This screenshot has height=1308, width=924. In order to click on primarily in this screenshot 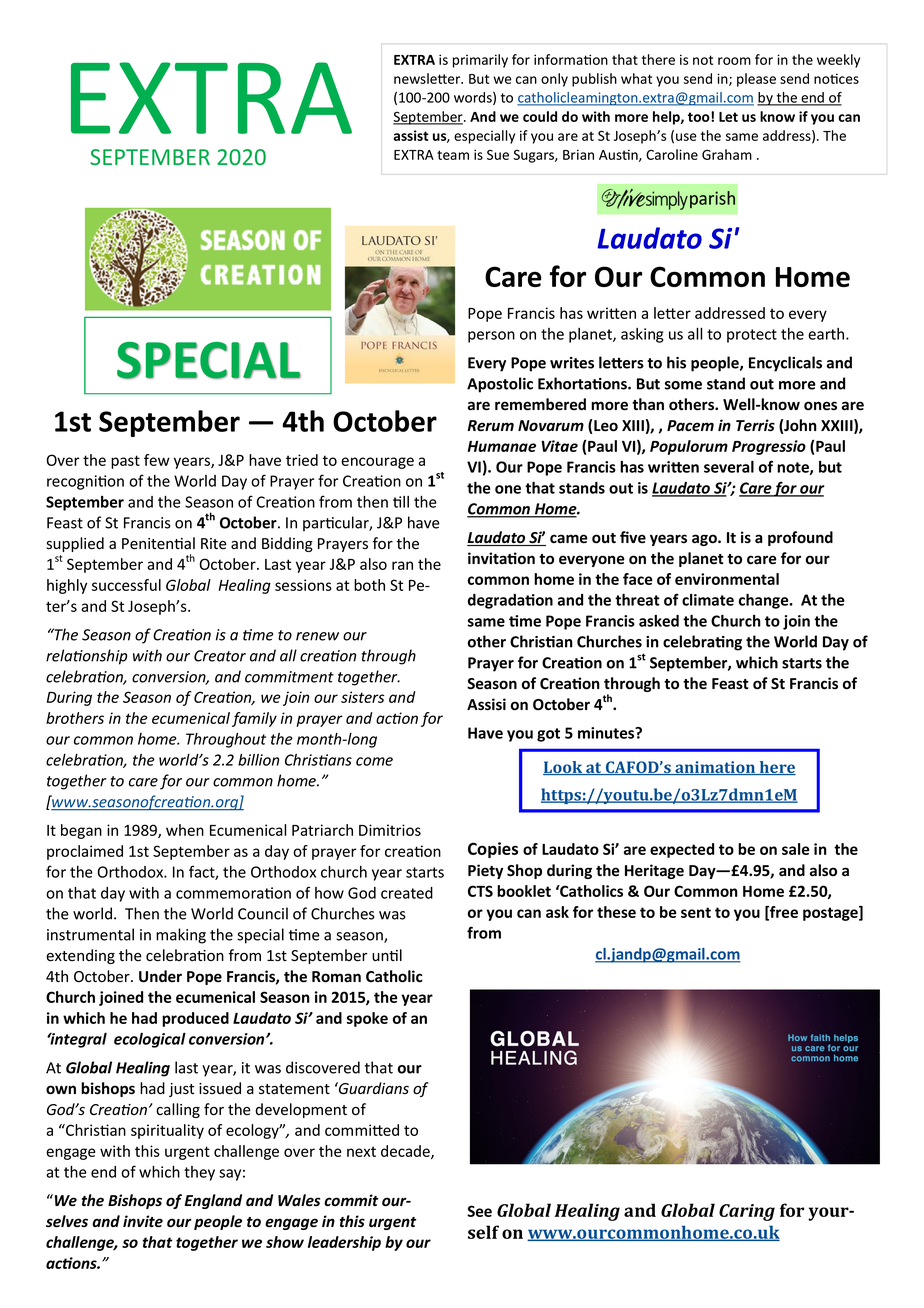, I will do `click(480, 61)`.
